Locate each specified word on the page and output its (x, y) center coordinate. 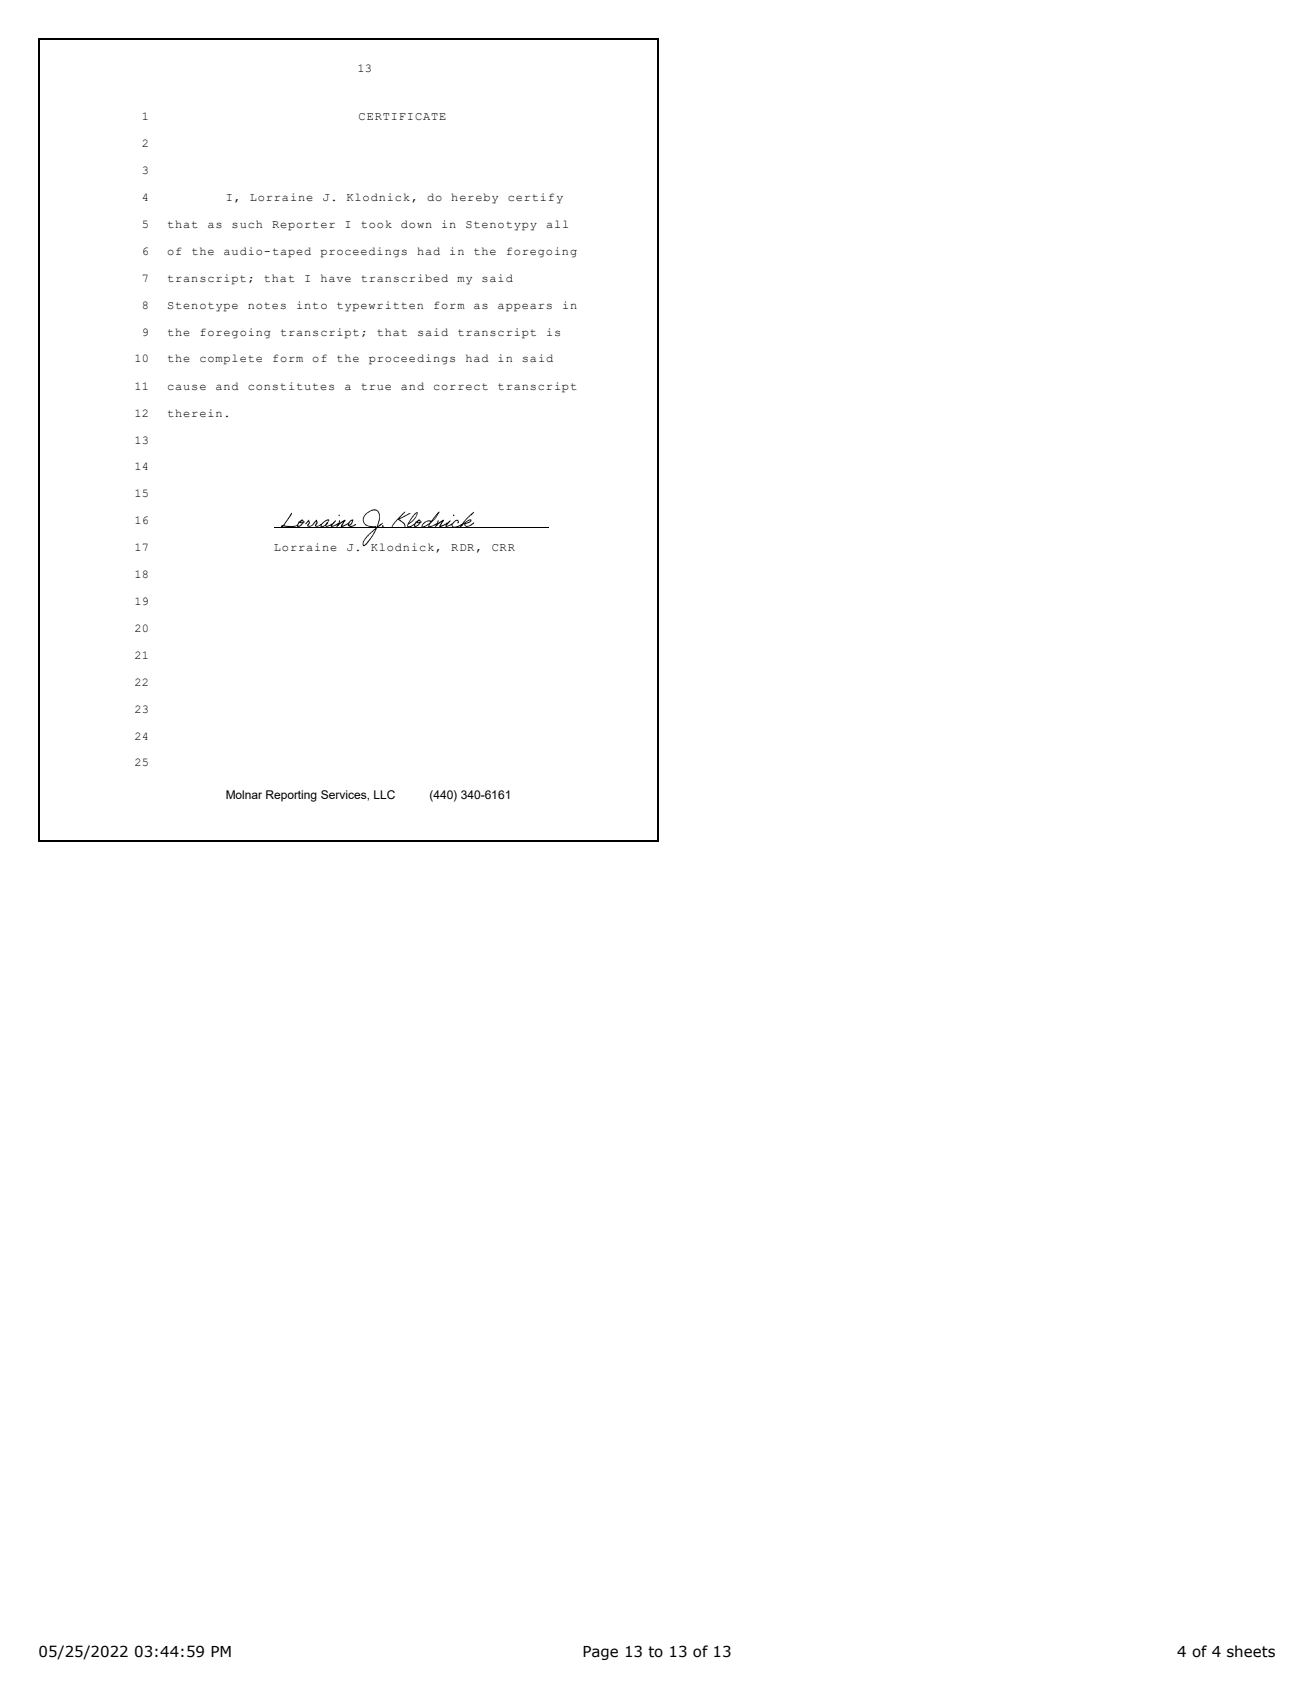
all (557, 224)
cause (187, 387)
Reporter (303, 226)
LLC (384, 794)
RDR (462, 547)
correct (461, 386)
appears (525, 307)
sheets (1251, 1651)
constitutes (291, 386)
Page (600, 1653)
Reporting (291, 796)
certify (535, 198)
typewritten (380, 306)
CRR (503, 547)
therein (195, 413)
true (376, 386)
